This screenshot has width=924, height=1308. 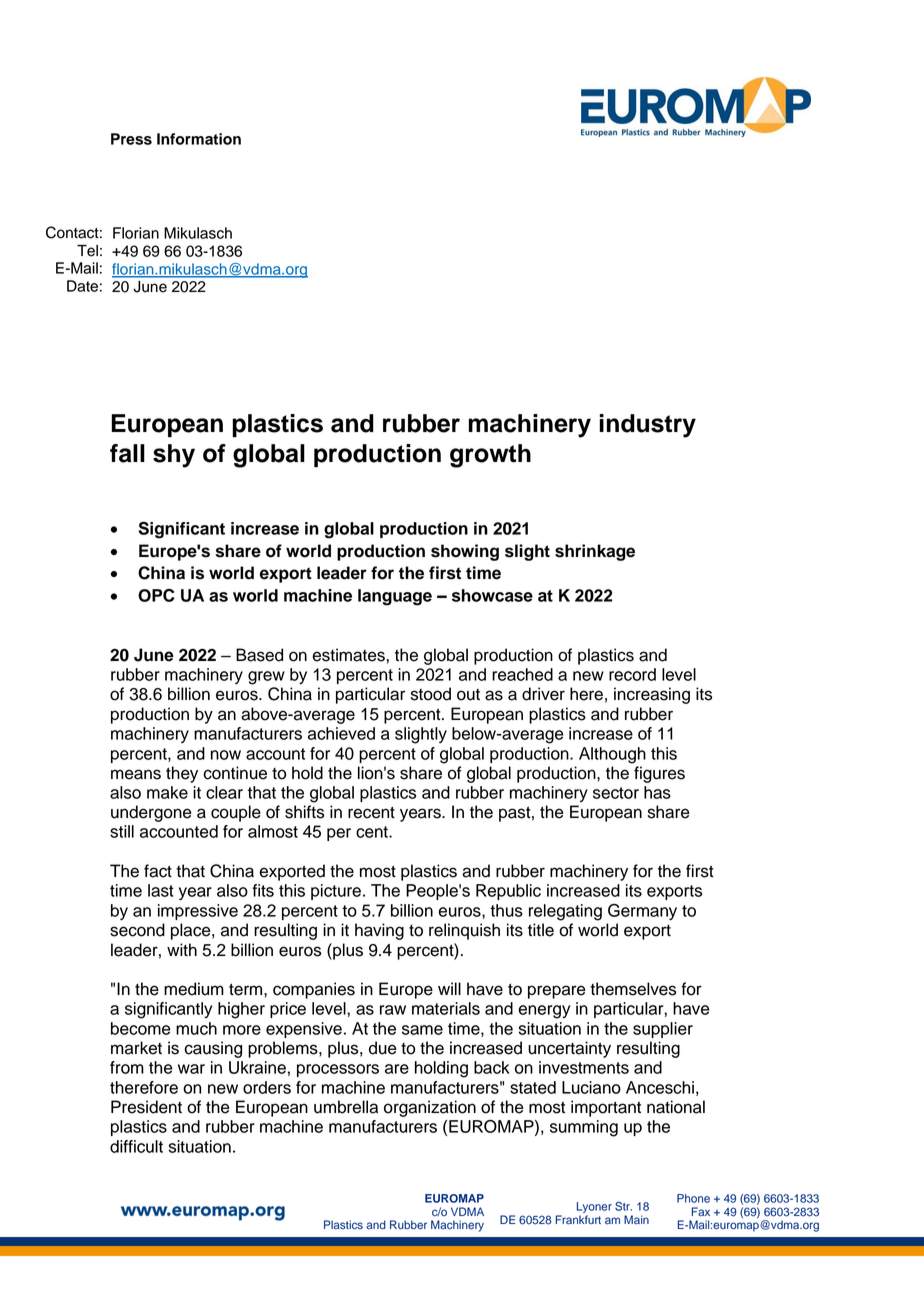 I want to click on Information, so click(x=199, y=139).
